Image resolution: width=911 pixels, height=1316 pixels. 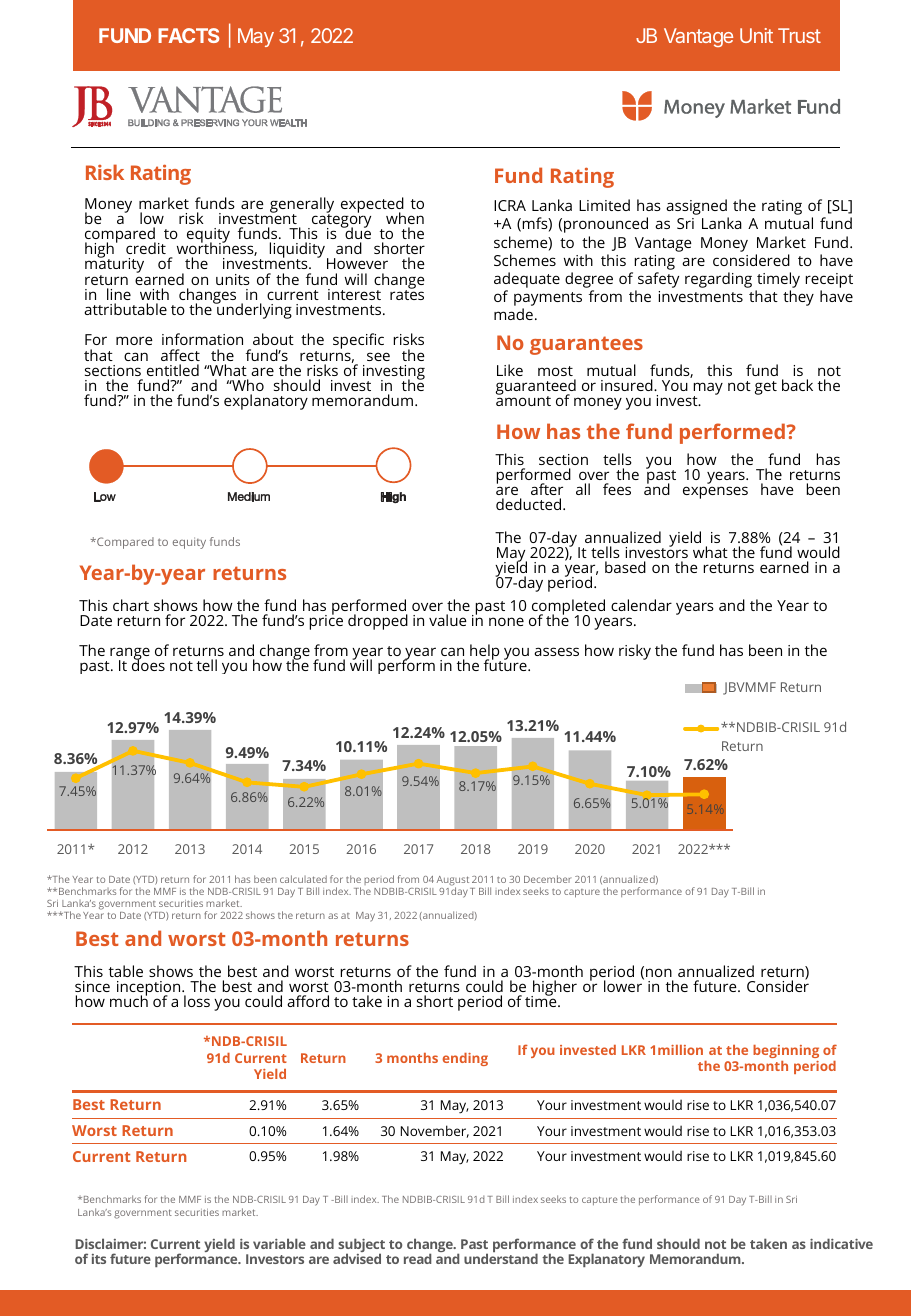 What do you see at coordinates (148, 664) in the page?
I see `does` at bounding box center [148, 664].
